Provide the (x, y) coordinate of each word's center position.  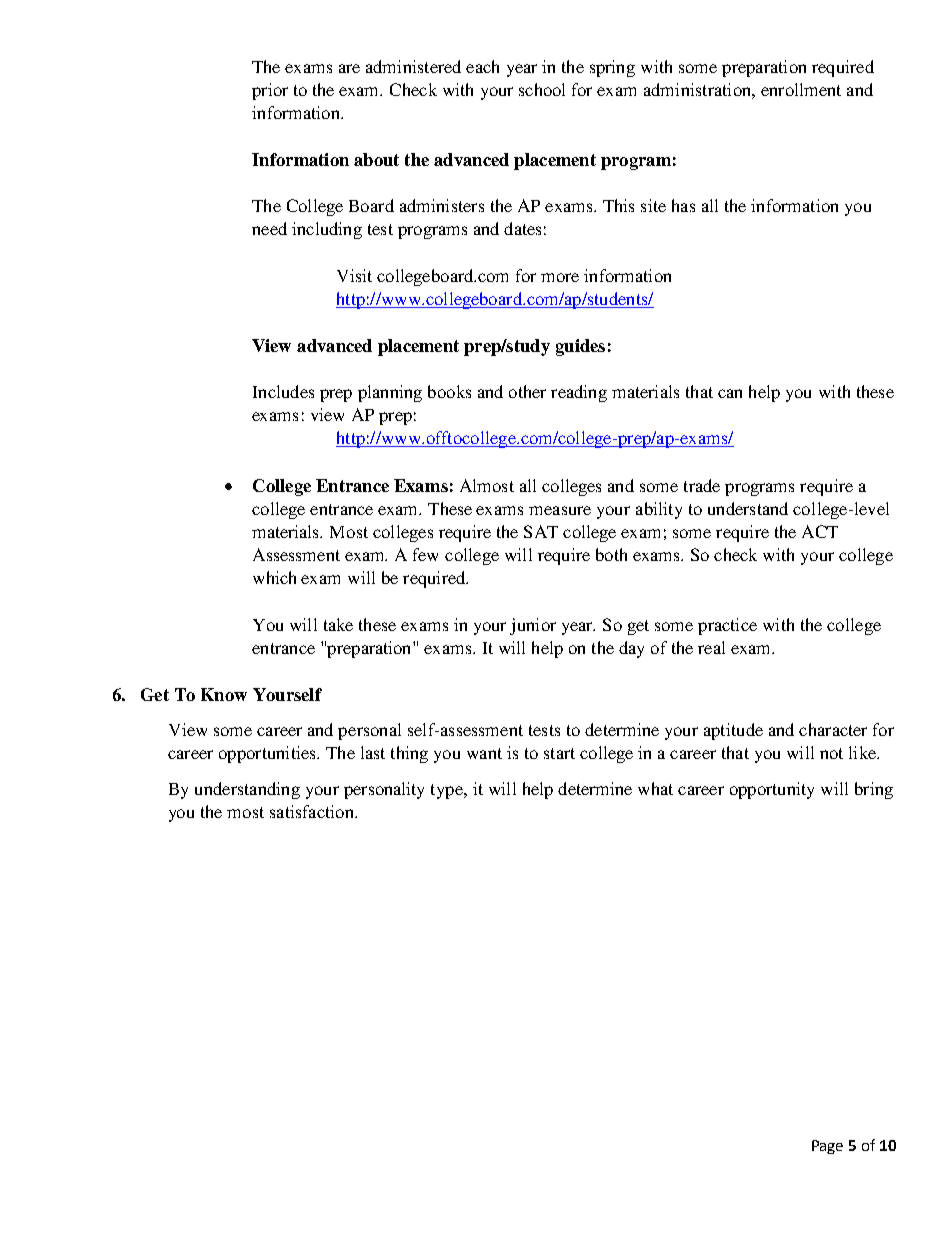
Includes (283, 391)
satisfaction (313, 811)
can (730, 393)
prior (270, 91)
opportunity (772, 790)
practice (727, 626)
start (559, 753)
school (542, 89)
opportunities (268, 754)
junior (533, 626)
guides (580, 347)
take (338, 624)
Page (827, 1147)
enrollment (801, 89)
